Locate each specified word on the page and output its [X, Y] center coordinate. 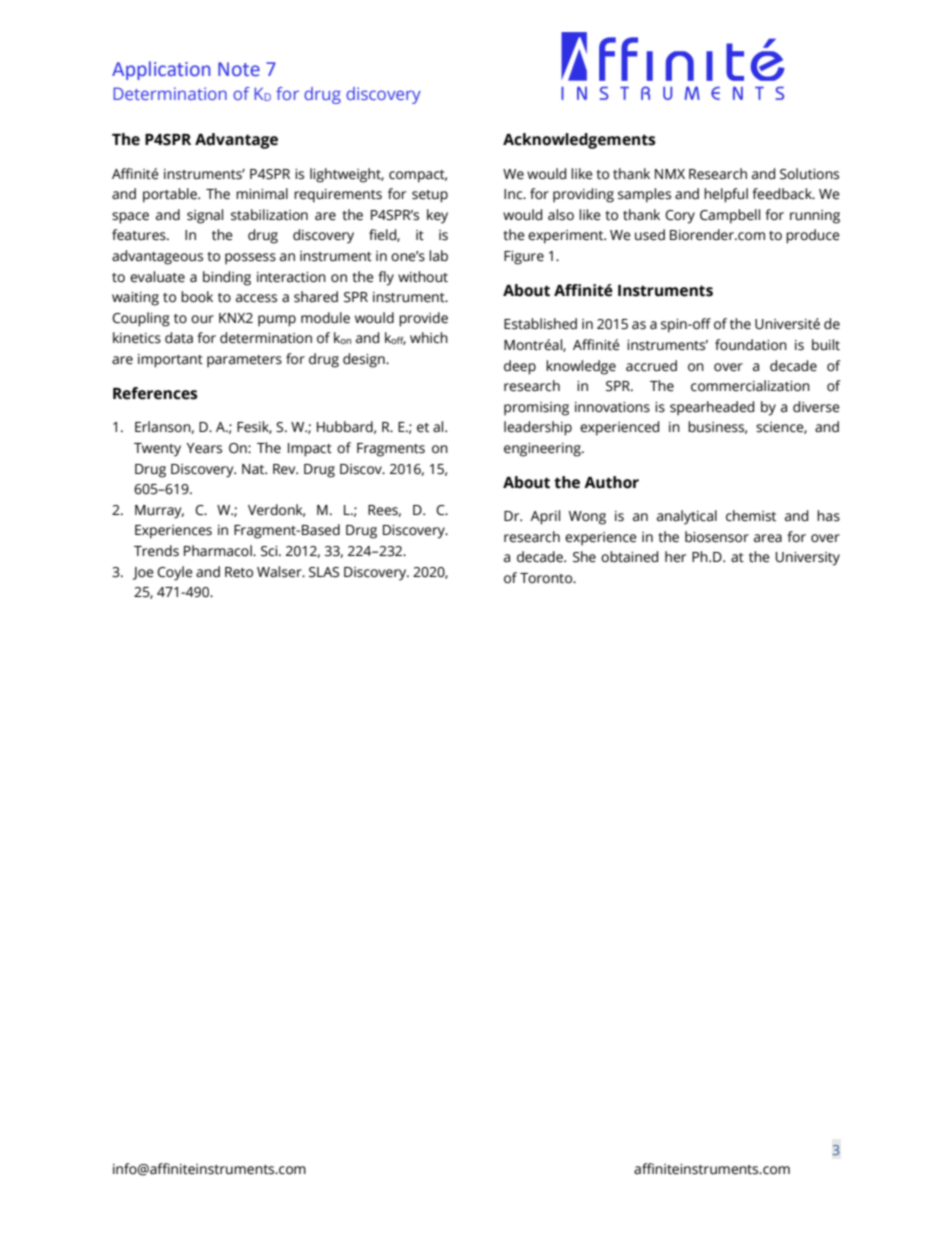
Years [204, 448]
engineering [543, 450]
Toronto [547, 578]
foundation [751, 345]
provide [423, 319]
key [437, 216]
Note [239, 69]
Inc [514, 194]
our [202, 319]
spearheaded [712, 408]
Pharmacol [219, 551]
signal [205, 216]
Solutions [809, 174]
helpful [726, 195]
